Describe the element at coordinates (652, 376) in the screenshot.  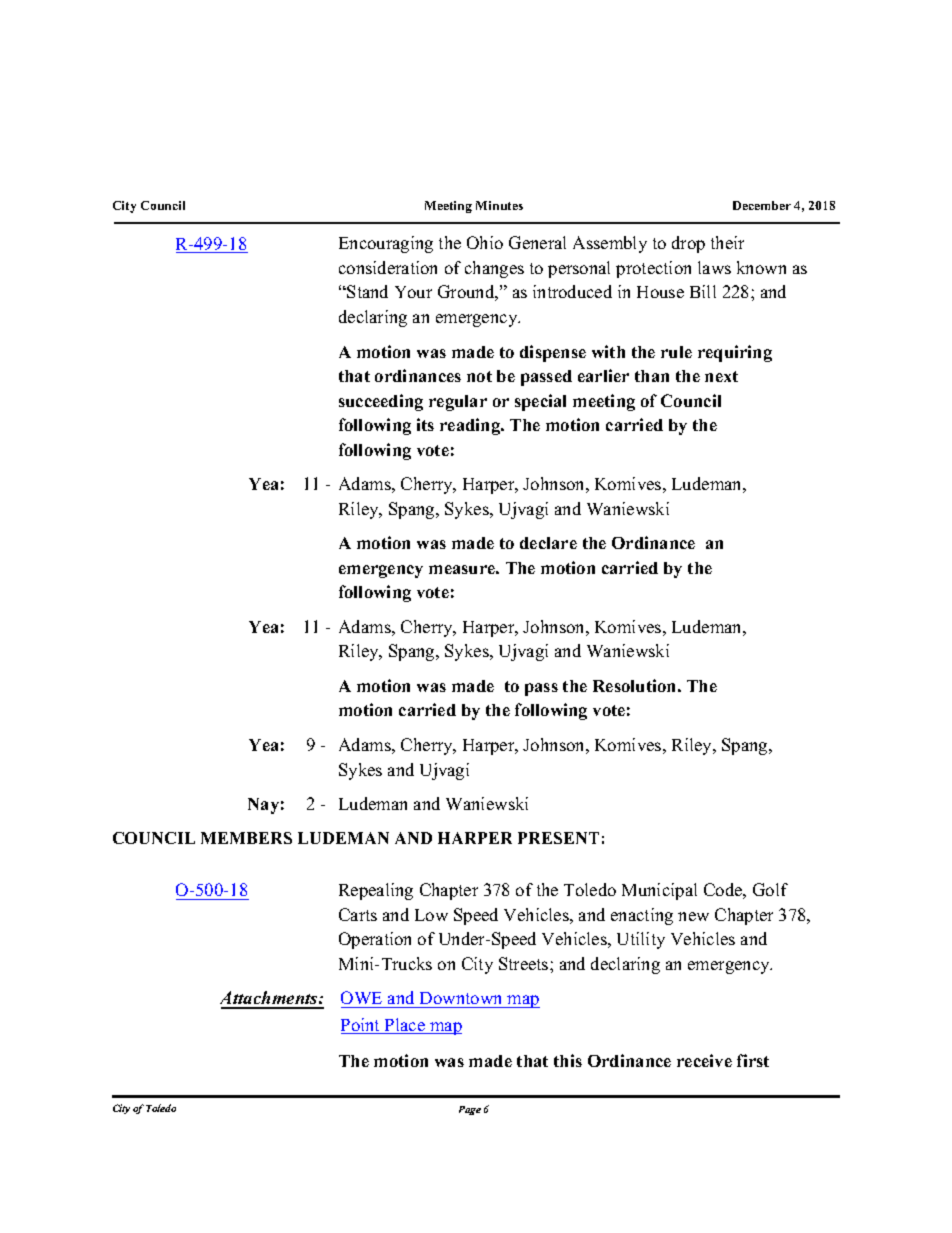
I see `than` at that location.
